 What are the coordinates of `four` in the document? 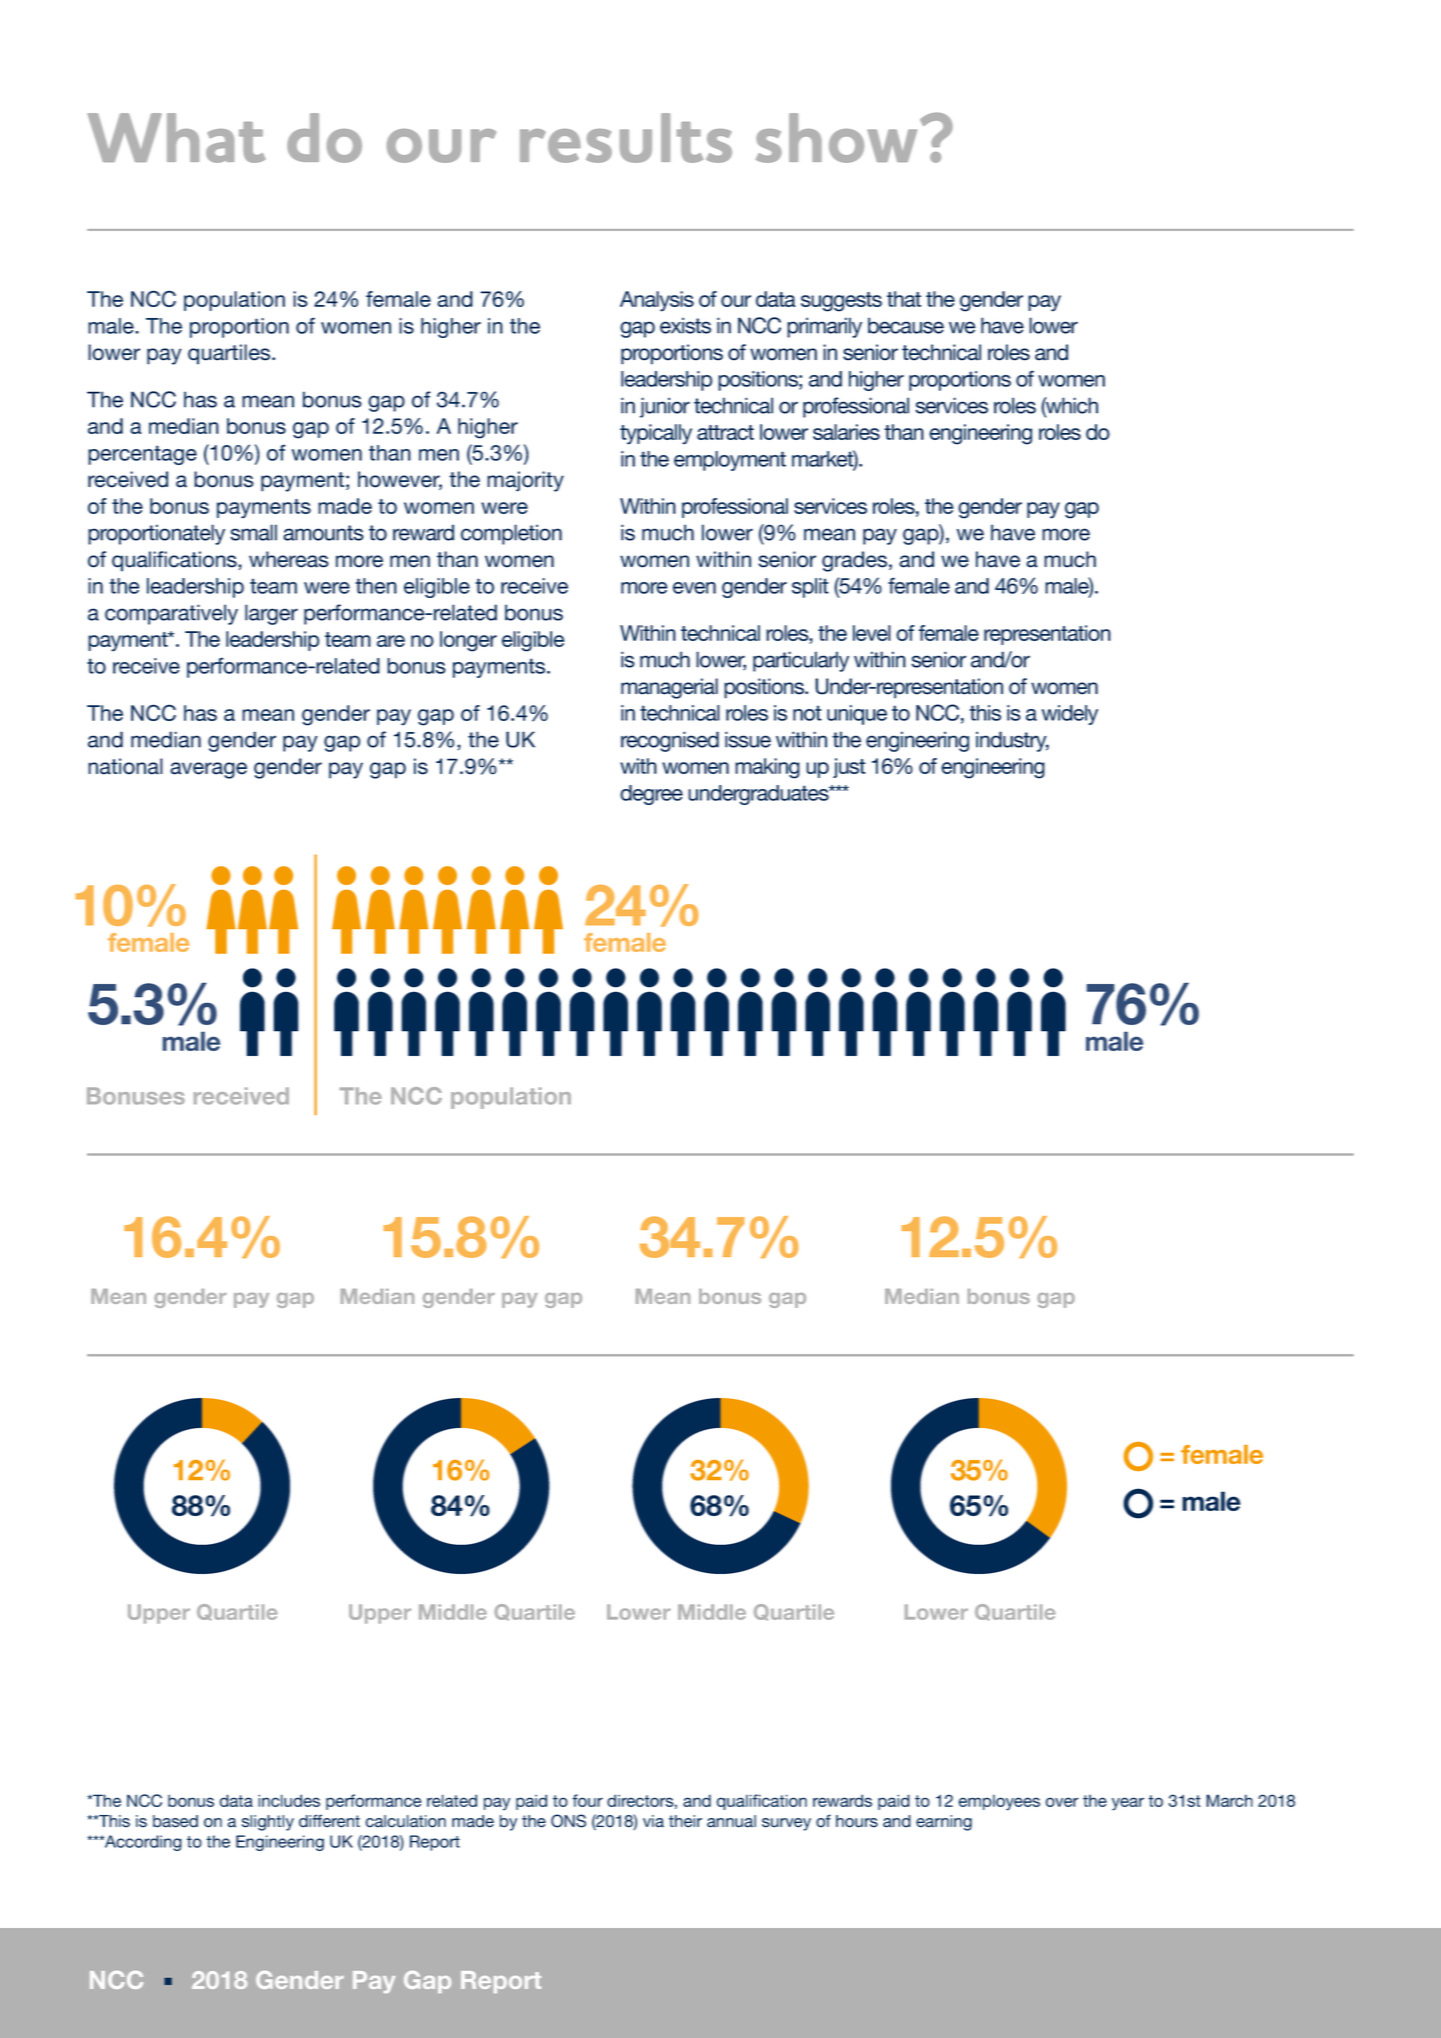 It's located at (587, 1800).
